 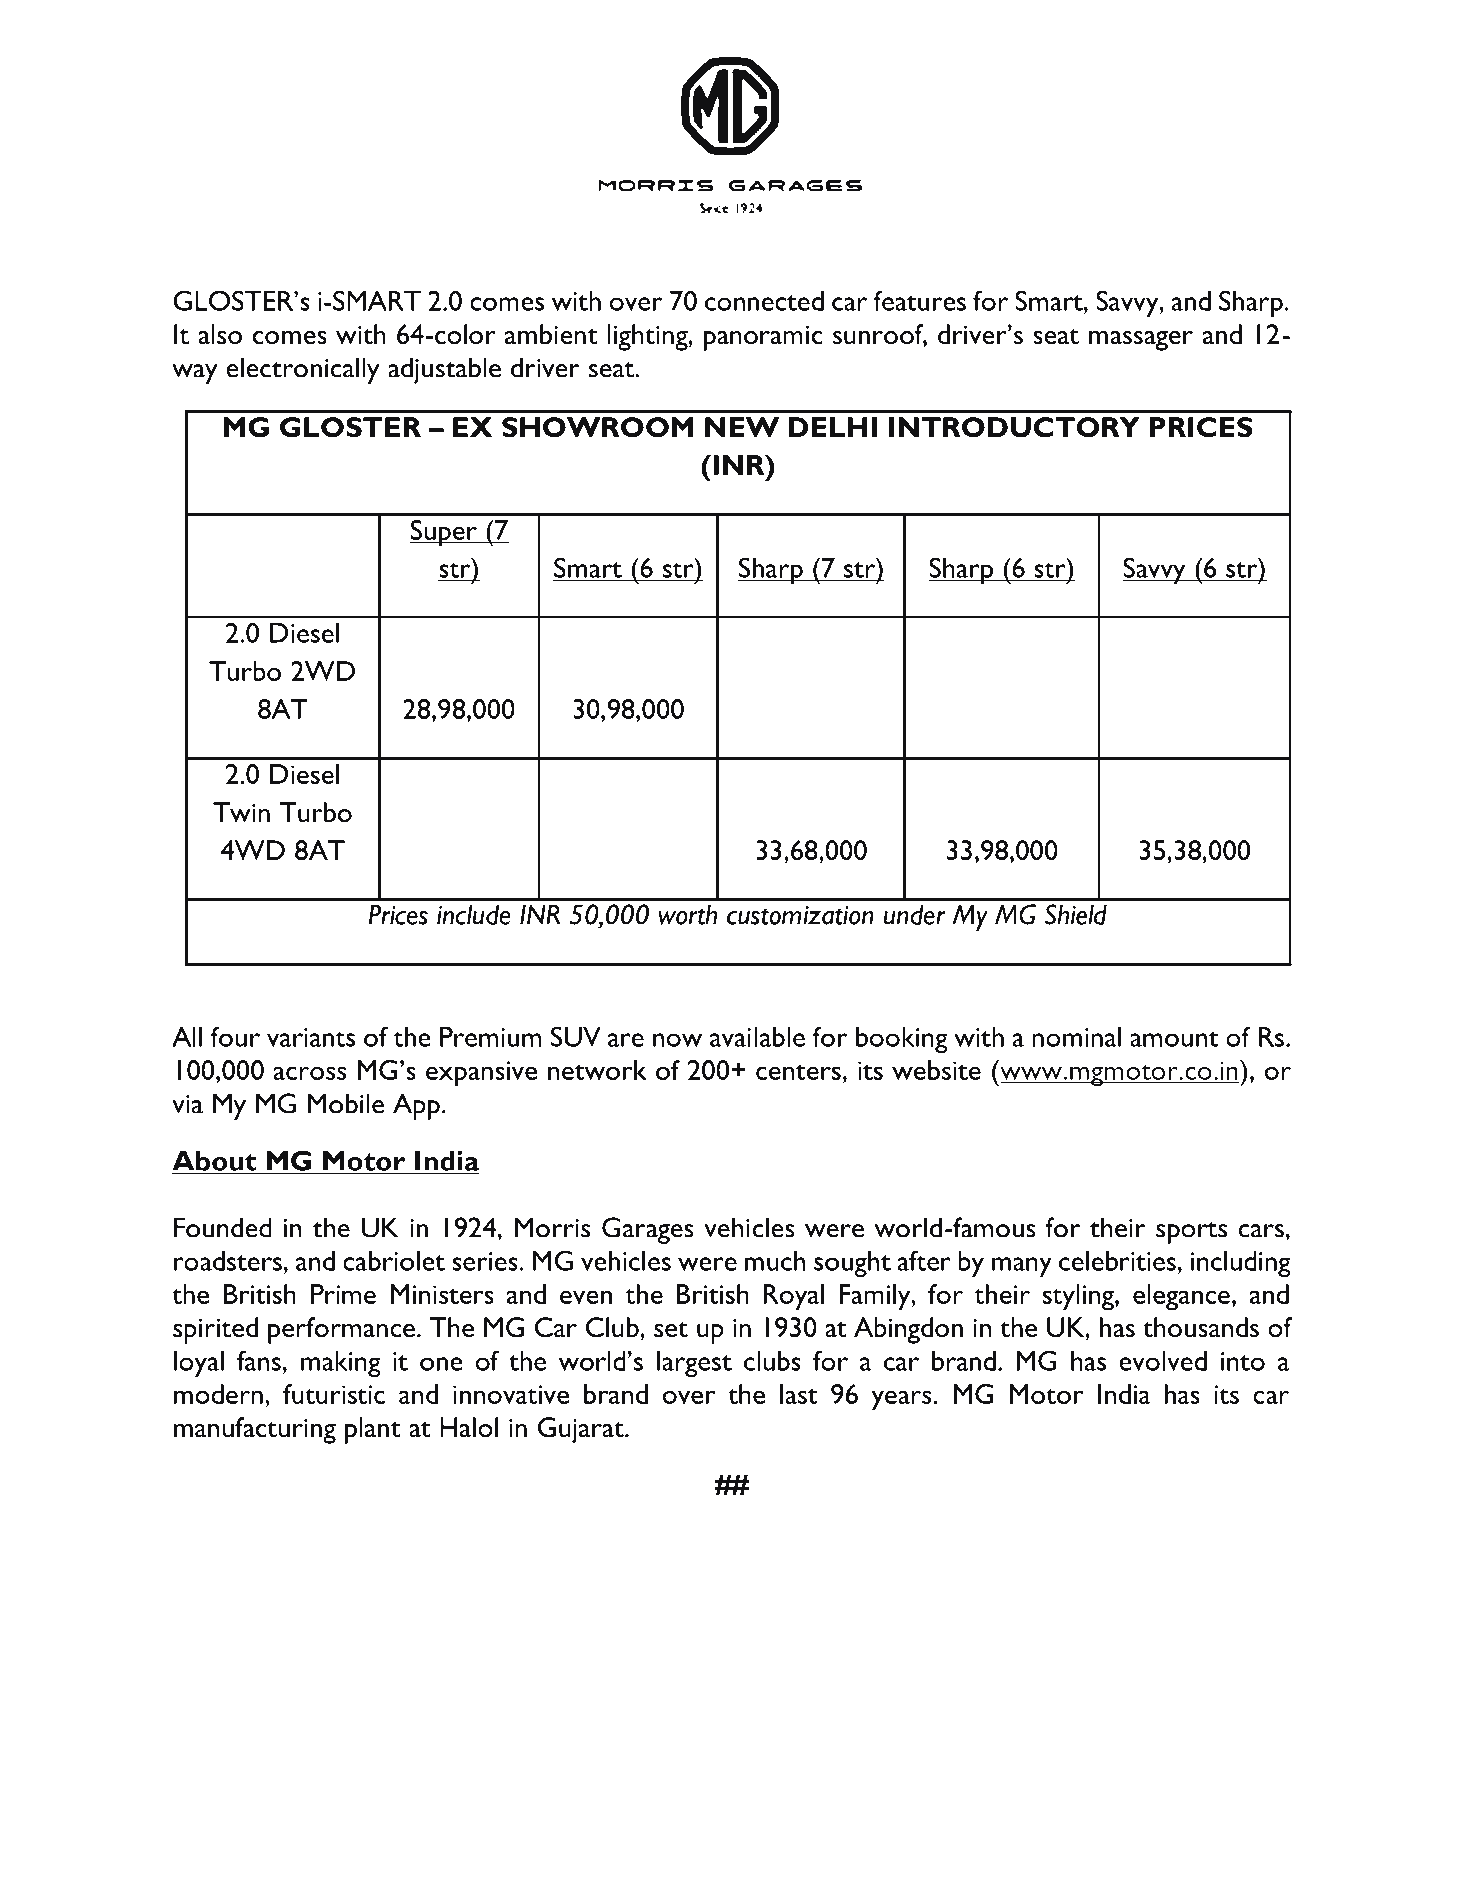 What do you see at coordinates (334, 1394) in the screenshot?
I see `futuristic` at bounding box center [334, 1394].
